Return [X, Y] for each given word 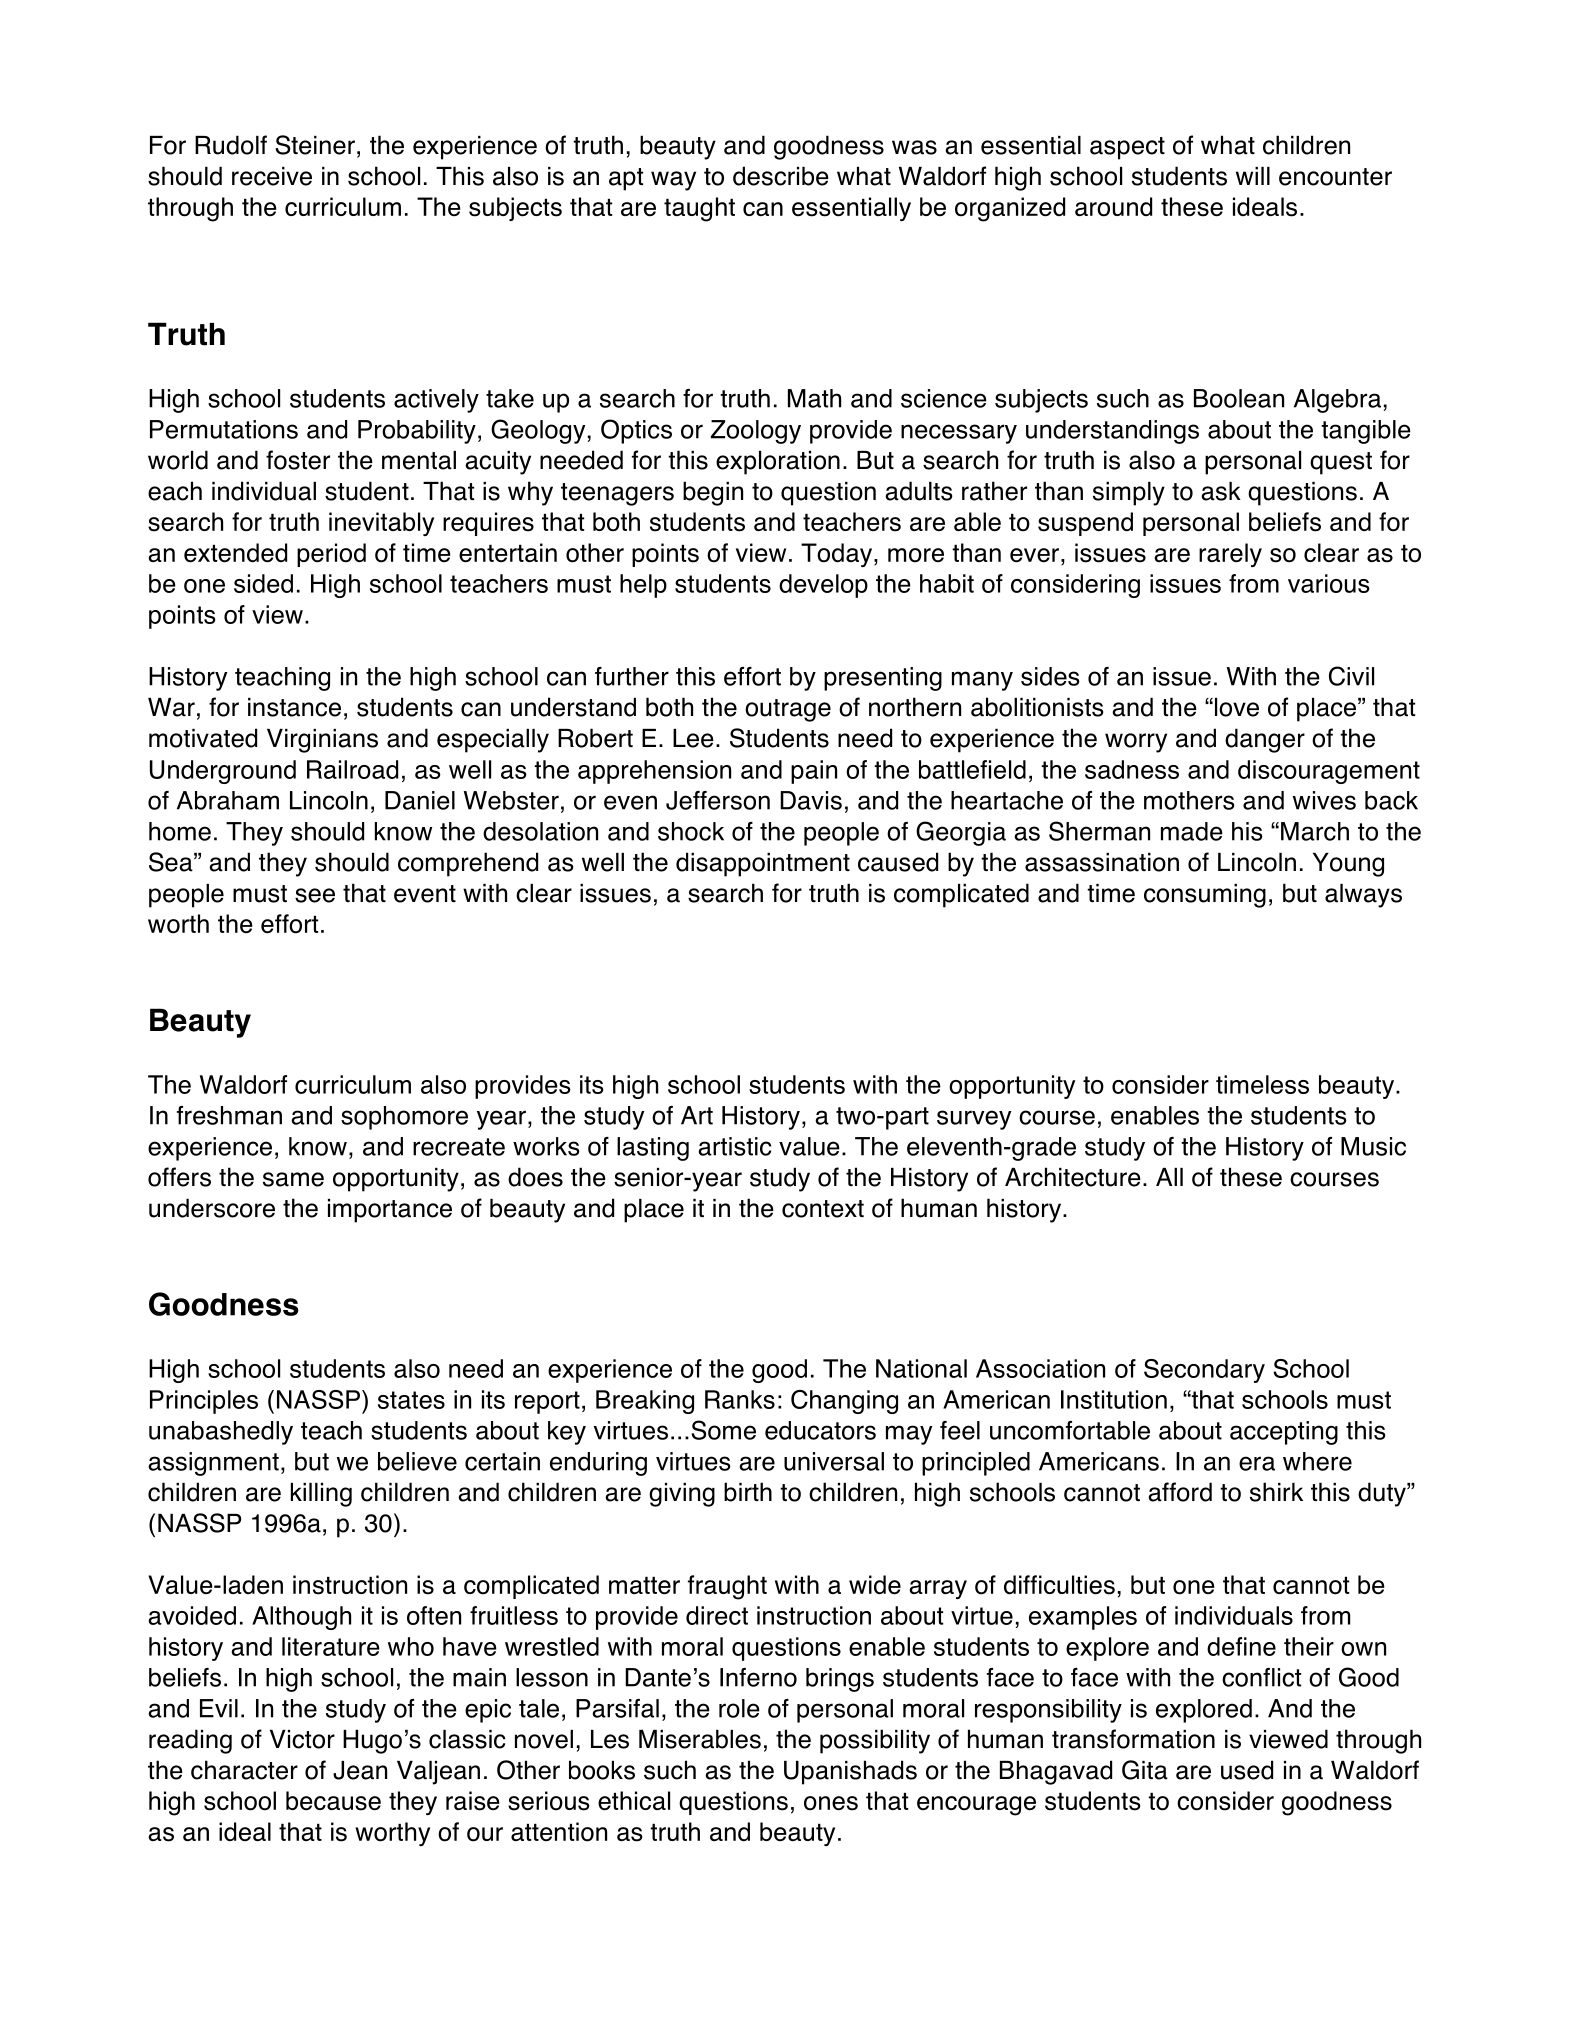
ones [831, 1803]
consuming [1205, 896]
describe [781, 176]
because [333, 1801]
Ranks [740, 1399]
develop [823, 586]
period [331, 555]
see [315, 895]
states [411, 1400]
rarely [1230, 555]
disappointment [763, 864]
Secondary [1204, 1371]
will [1253, 176]
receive [272, 176]
